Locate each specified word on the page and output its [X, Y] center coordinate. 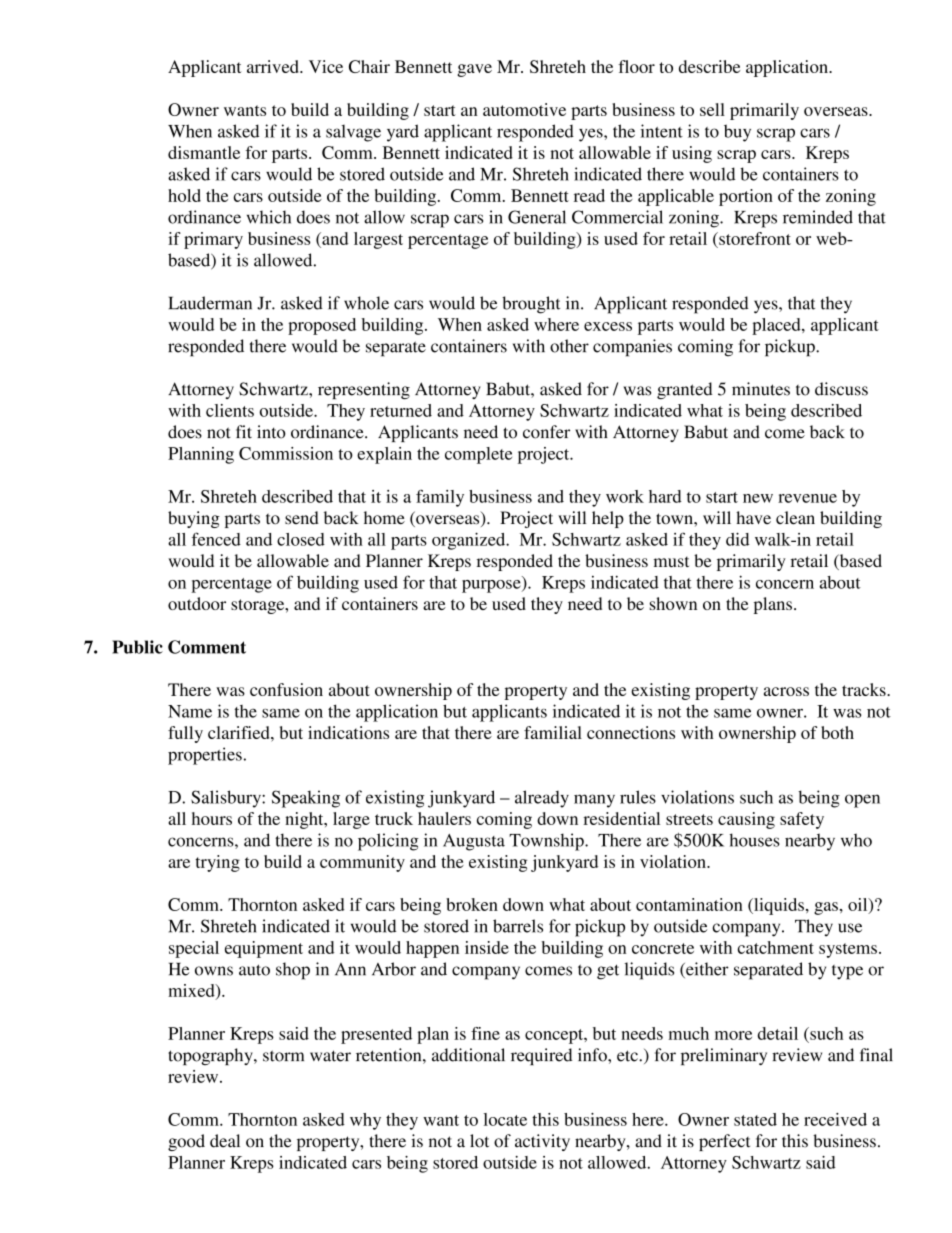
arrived [274, 66]
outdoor [197, 603]
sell [712, 109]
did [737, 539]
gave [474, 70]
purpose [492, 586]
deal [225, 1141]
